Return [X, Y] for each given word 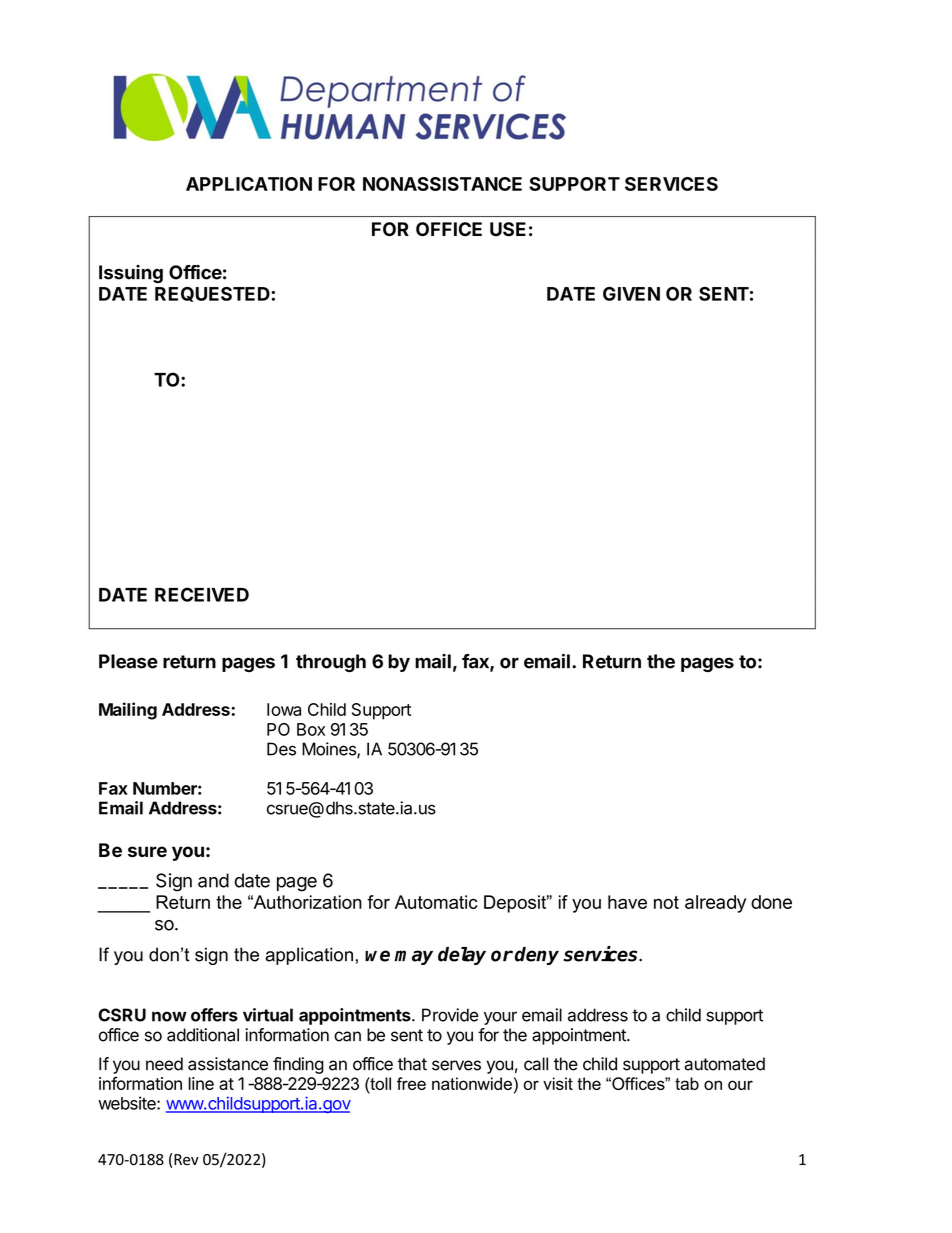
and [213, 880]
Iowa [284, 709]
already [715, 904]
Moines [330, 750]
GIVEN [631, 294]
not [666, 902]
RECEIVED [202, 594]
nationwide [472, 1083]
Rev [186, 1159]
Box [311, 729]
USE [508, 229]
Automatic [436, 902]
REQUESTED [213, 294]
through [331, 663]
